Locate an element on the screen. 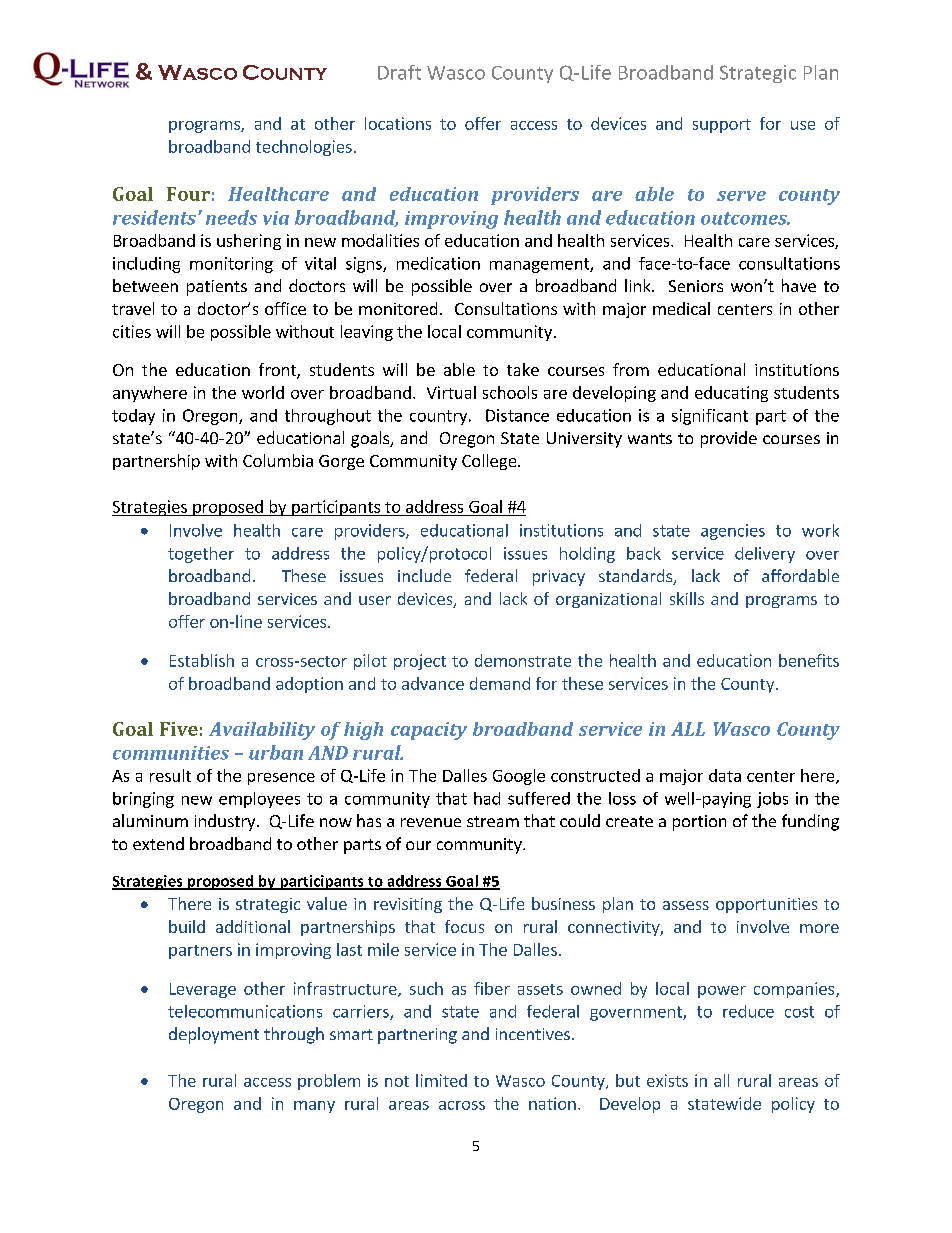 This screenshot has height=1233, width=952. technologies is located at coordinates (304, 148).
